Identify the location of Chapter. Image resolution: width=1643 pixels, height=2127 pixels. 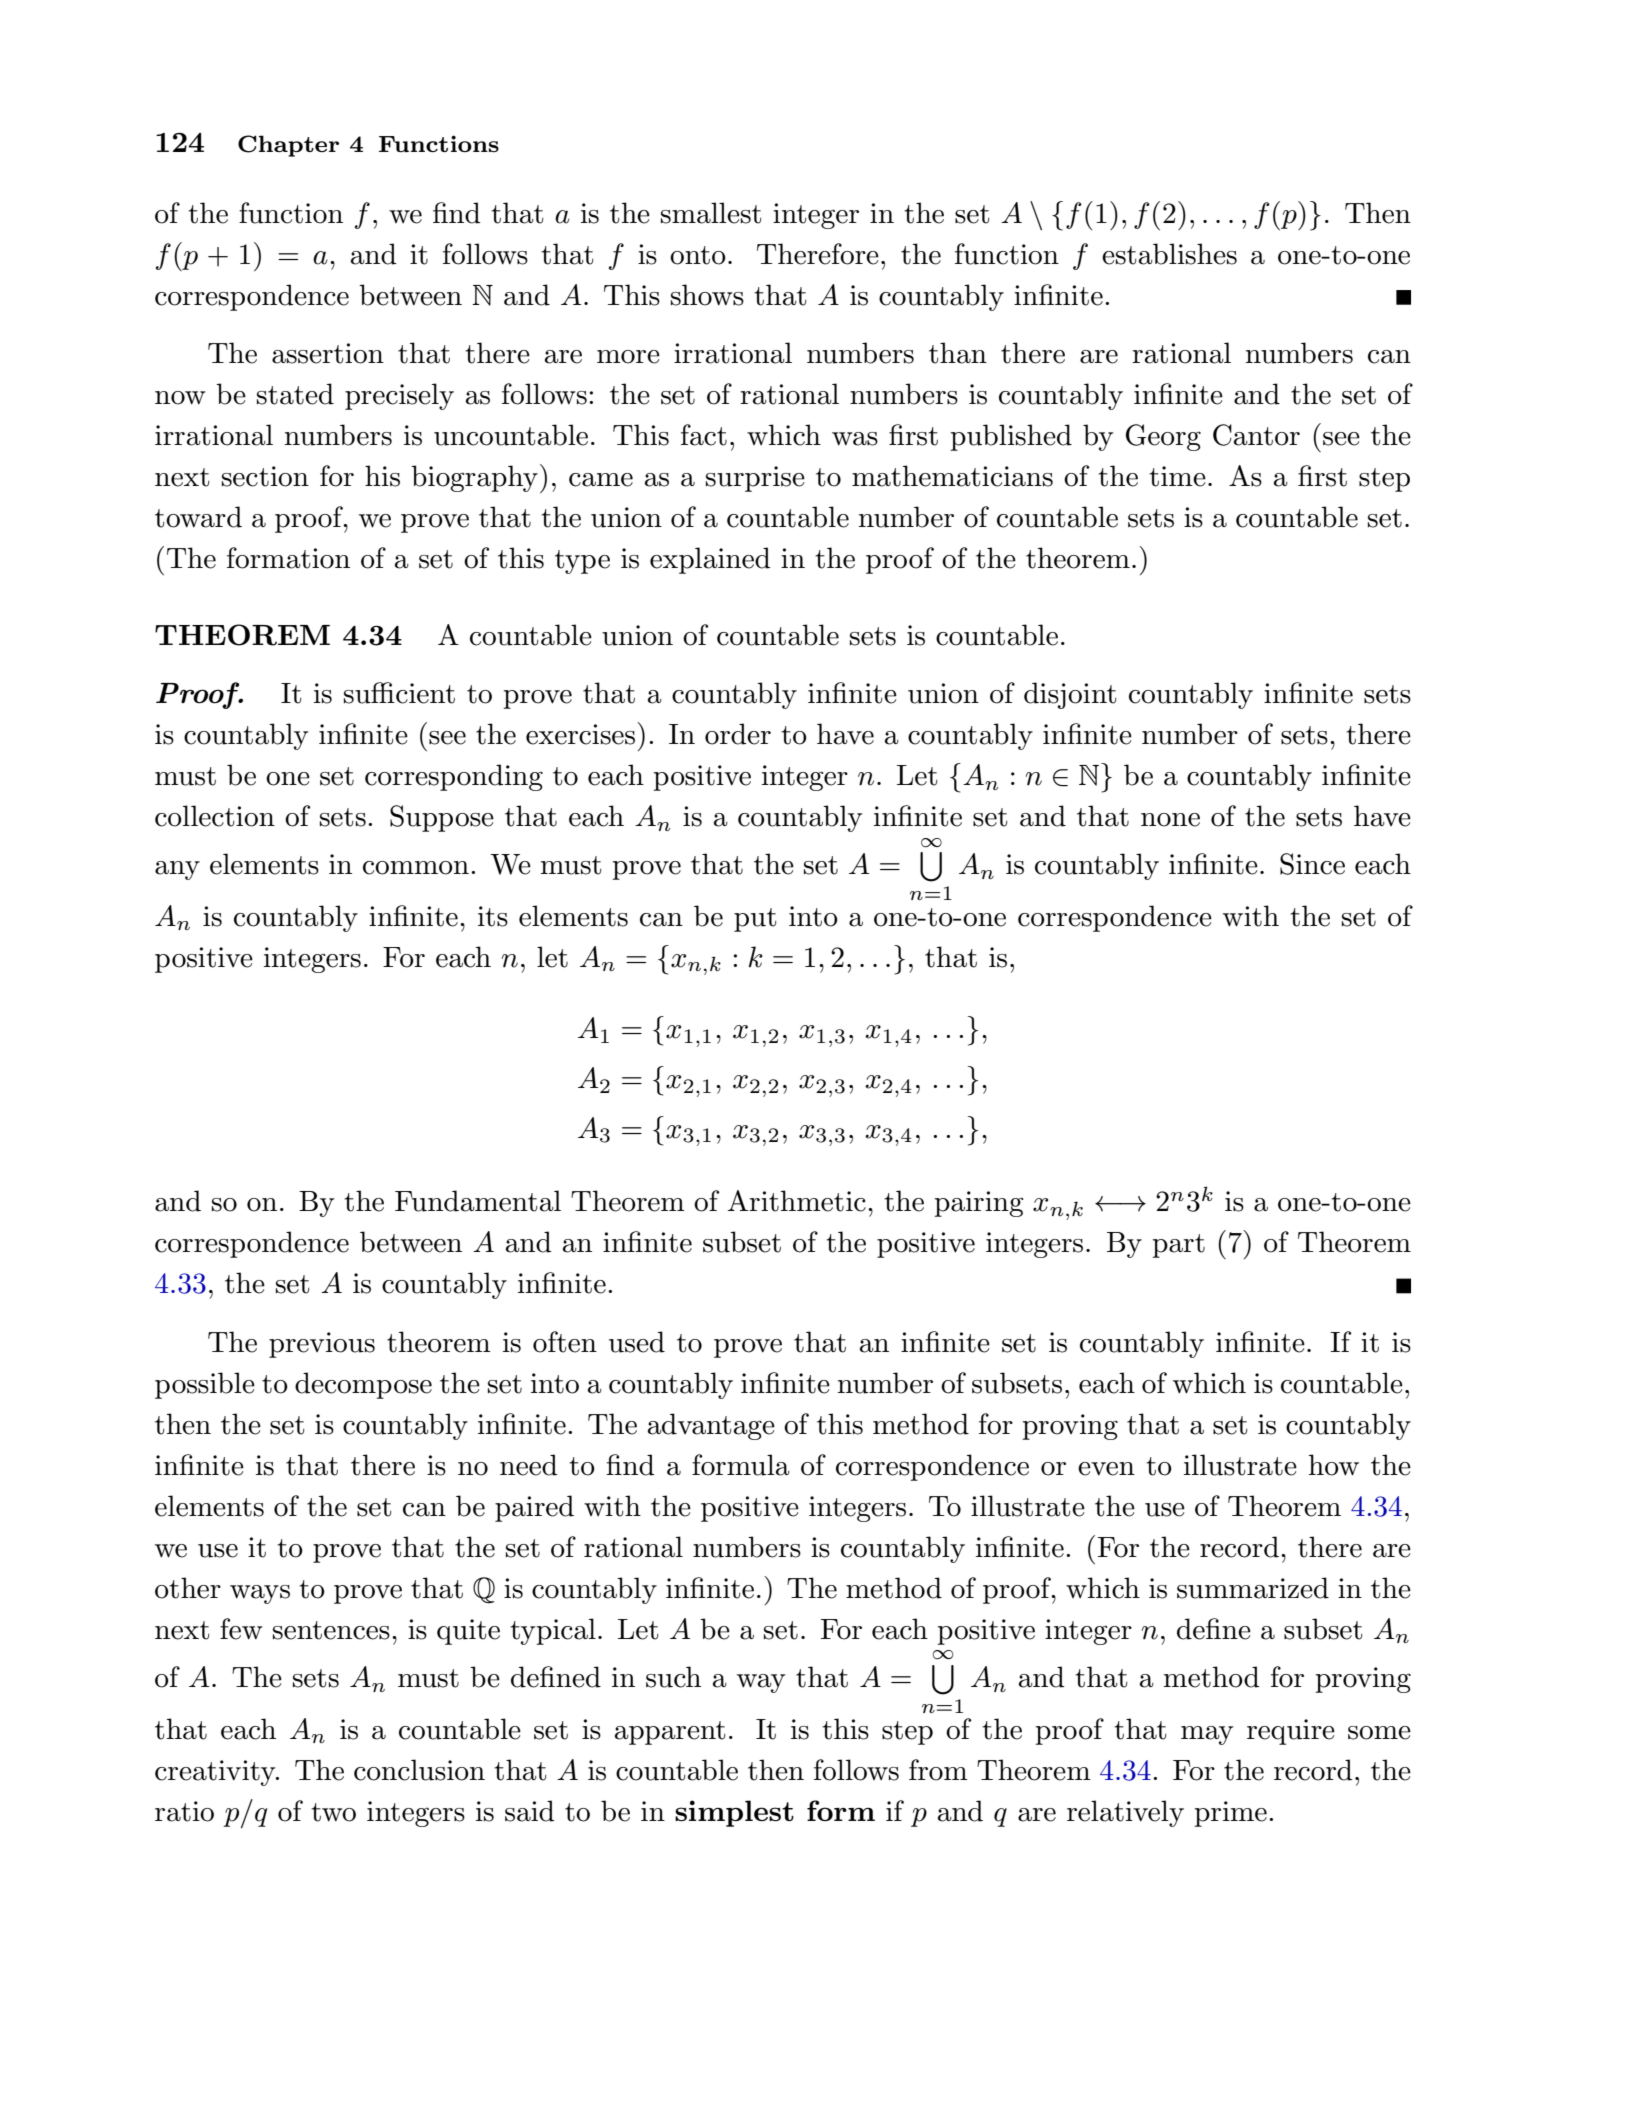
(288, 146).
